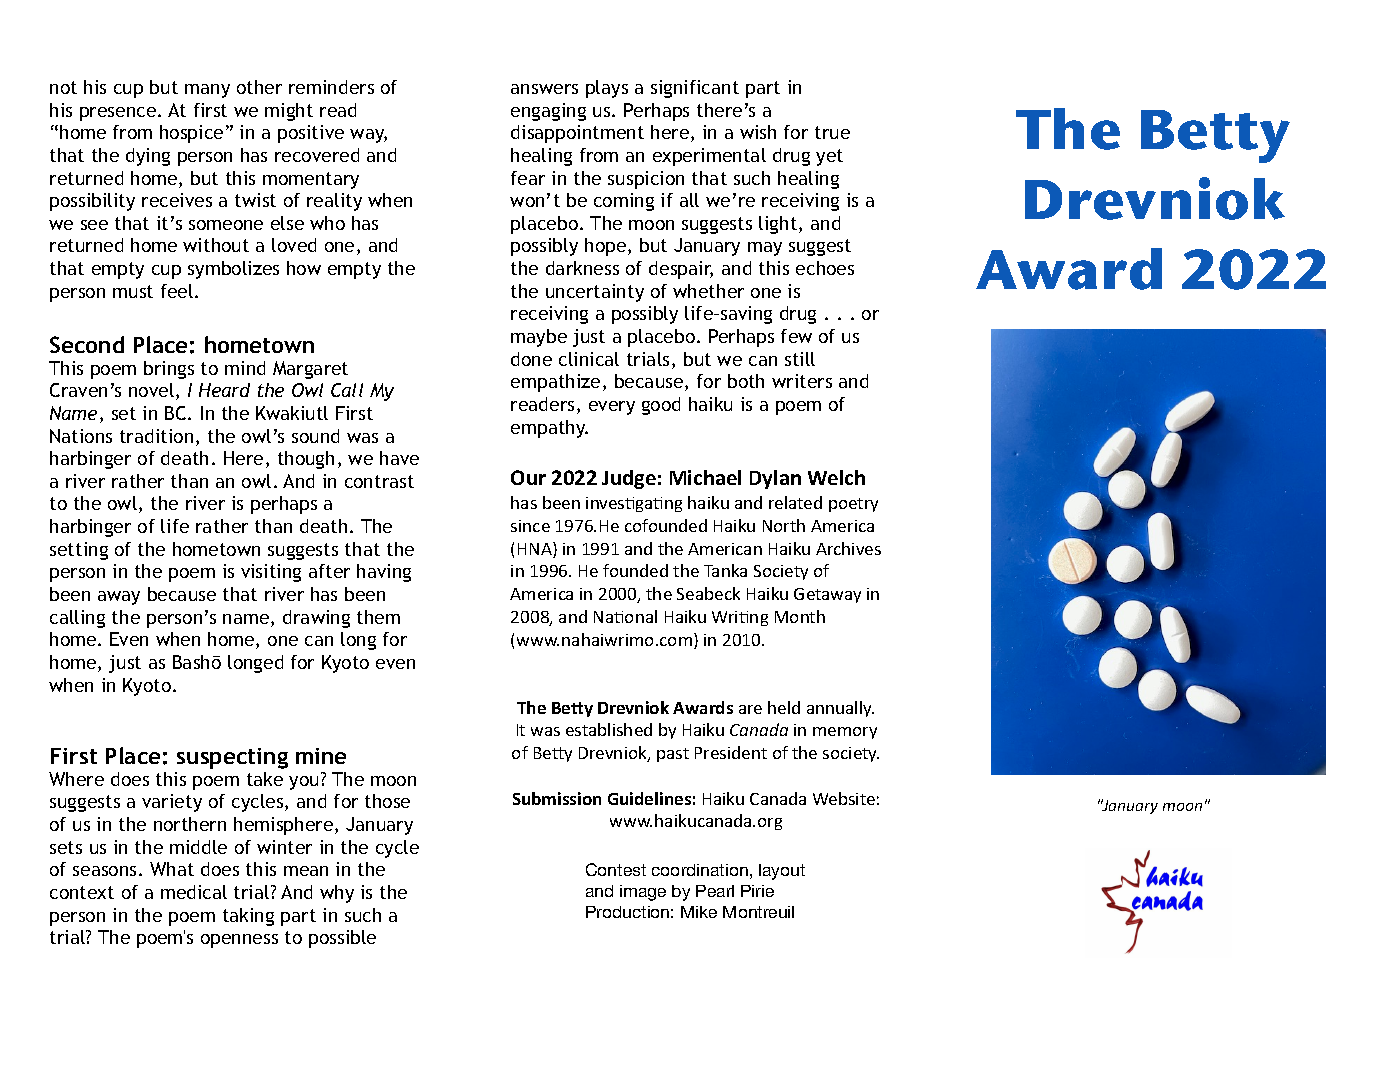 The width and height of the screenshot is (1384, 1070). Describe the element at coordinates (248, 917) in the screenshot. I see `taking` at that location.
